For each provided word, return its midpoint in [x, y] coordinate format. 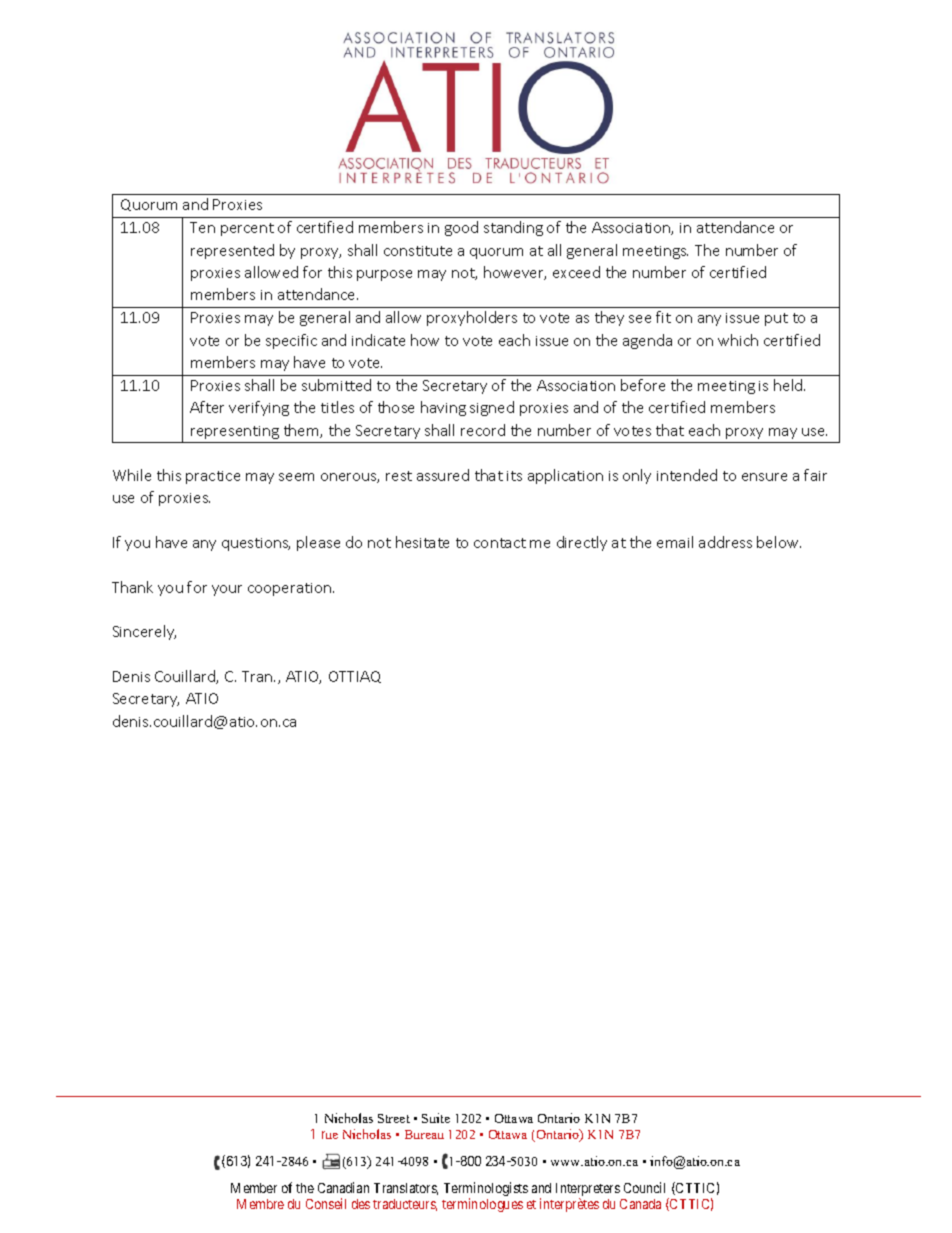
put [776, 319]
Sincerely [144, 632]
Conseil [326, 1203]
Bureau [424, 1134]
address [725, 542]
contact [500, 543]
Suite [436, 1118]
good [461, 228]
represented [232, 251]
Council [644, 1187]
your [227, 590]
